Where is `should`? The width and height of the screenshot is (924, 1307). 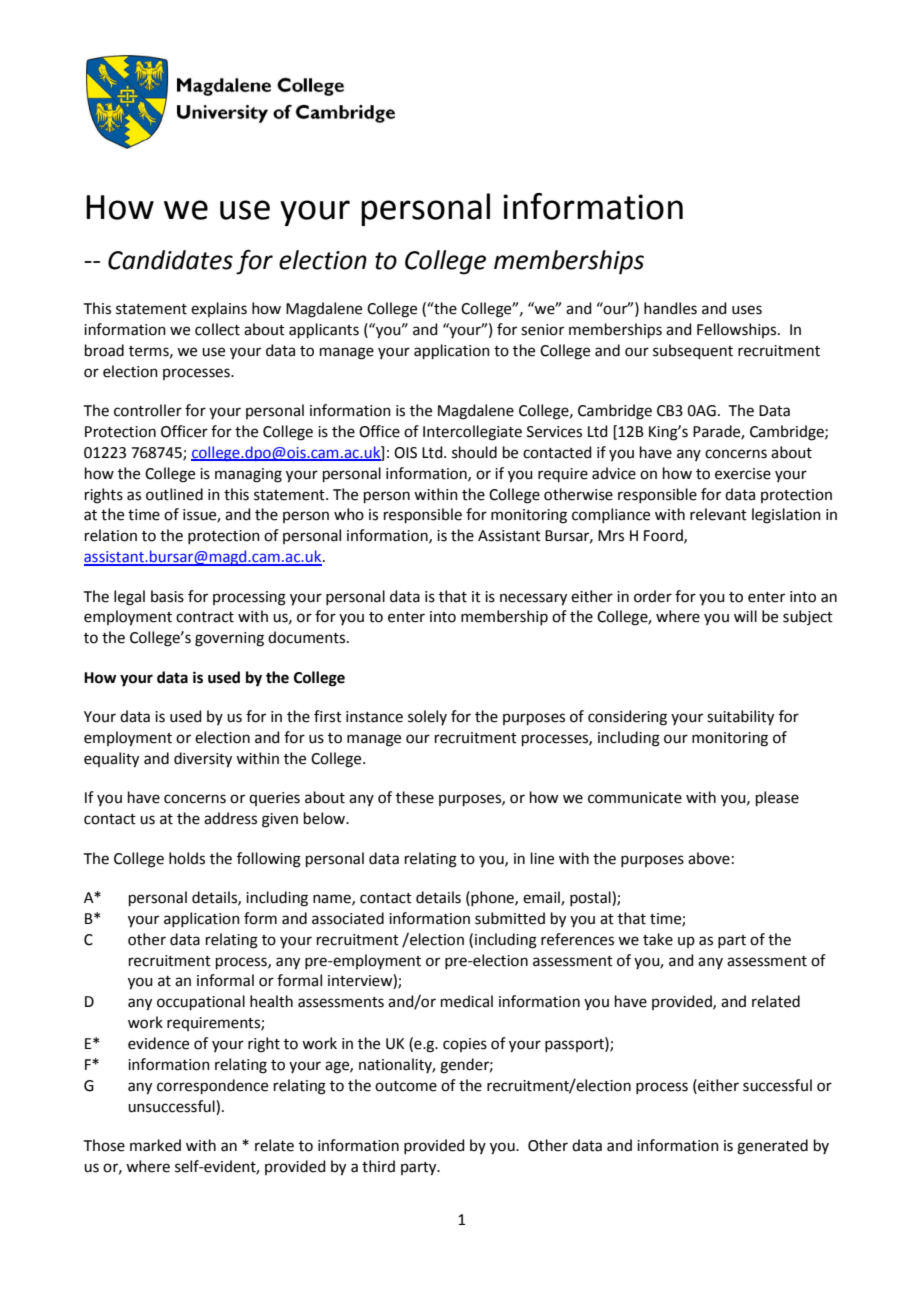 should is located at coordinates (474, 452).
